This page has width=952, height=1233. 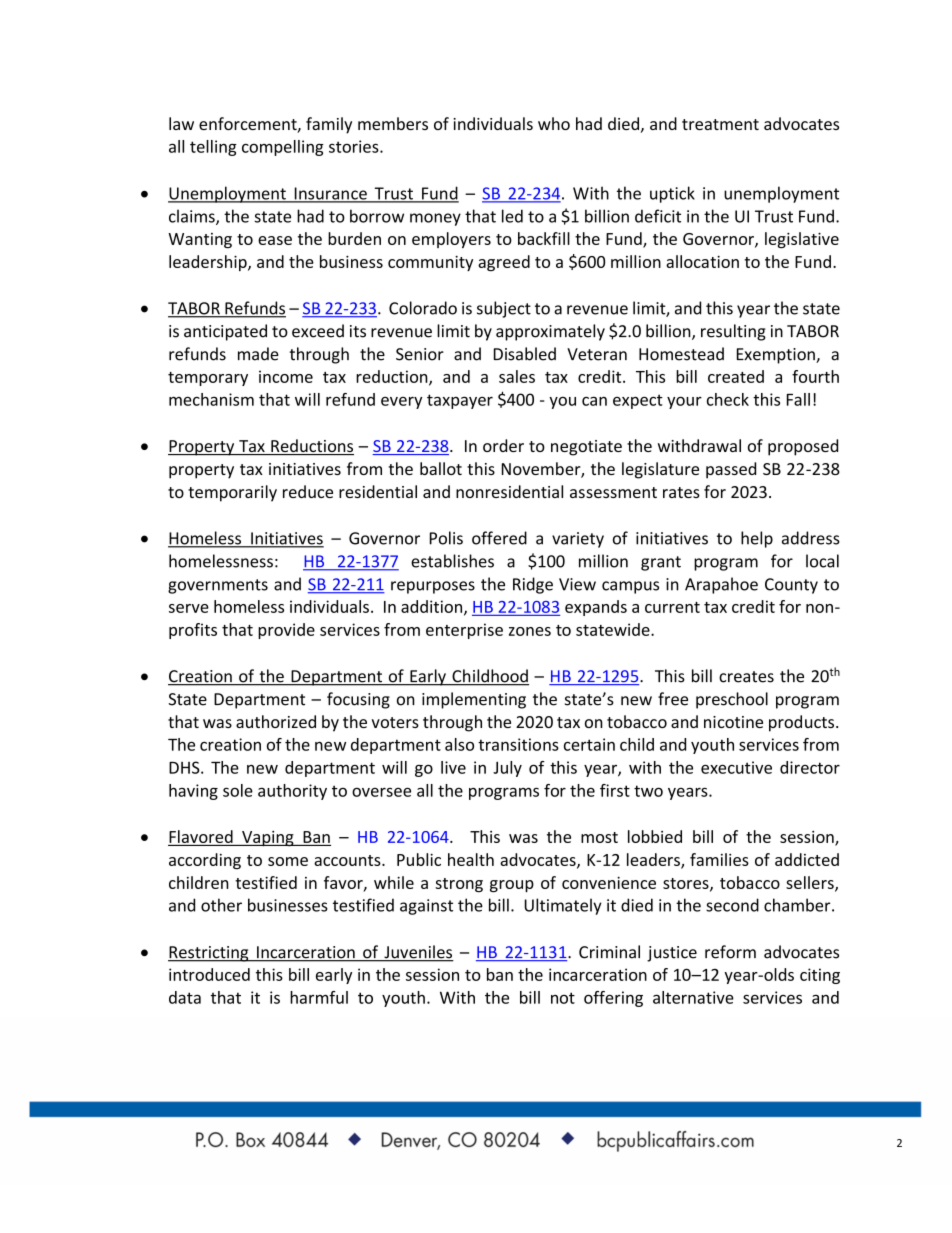 I want to click on reform, so click(x=730, y=952).
